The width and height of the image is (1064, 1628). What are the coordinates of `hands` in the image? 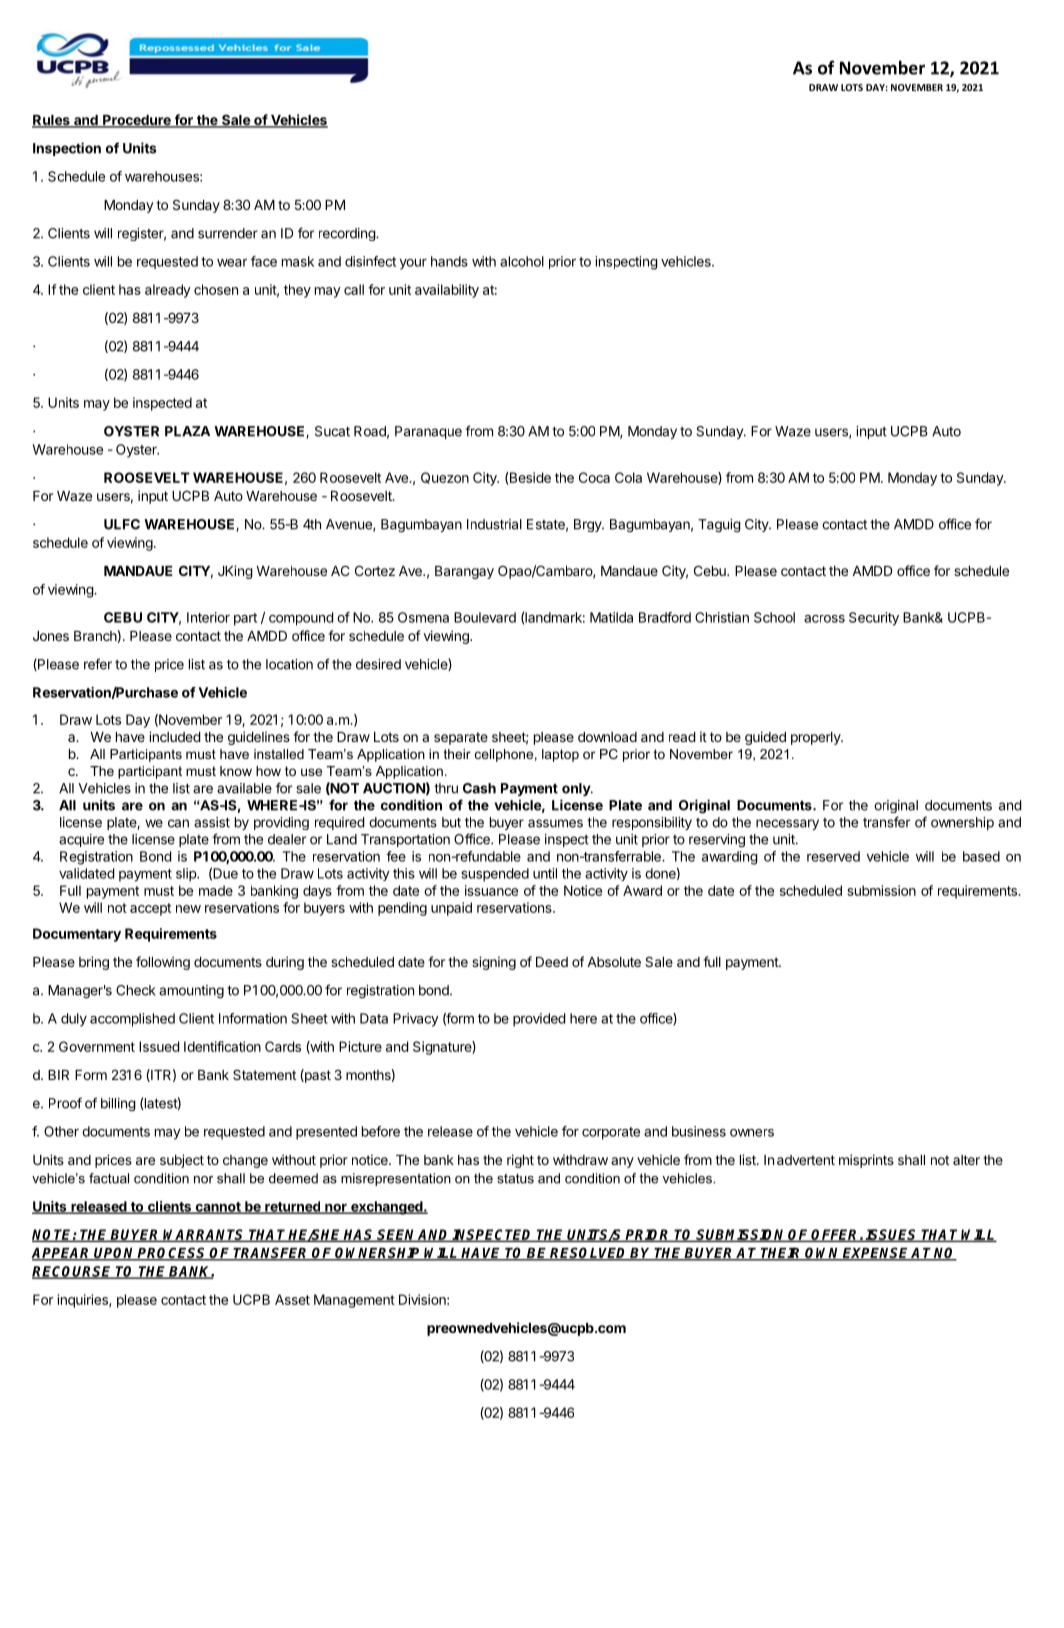 It's located at (449, 261).
